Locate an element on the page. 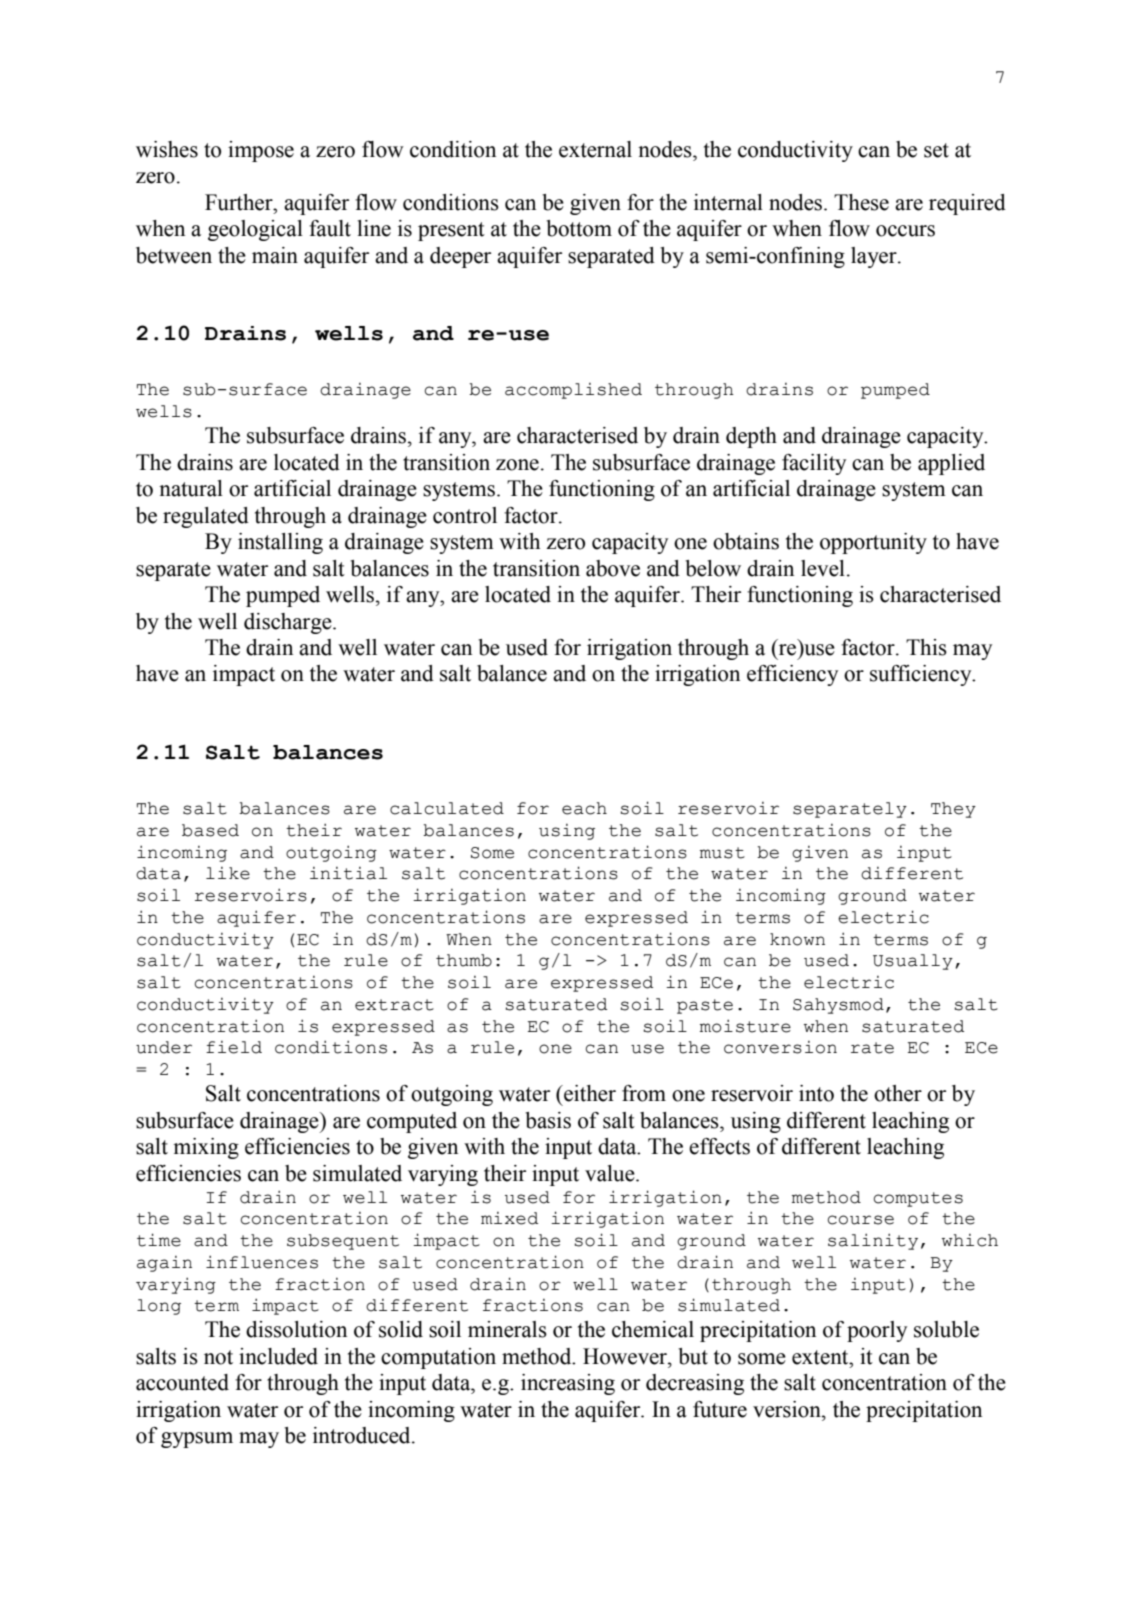 This image has width=1142, height=1615. included is located at coordinates (278, 1356).
